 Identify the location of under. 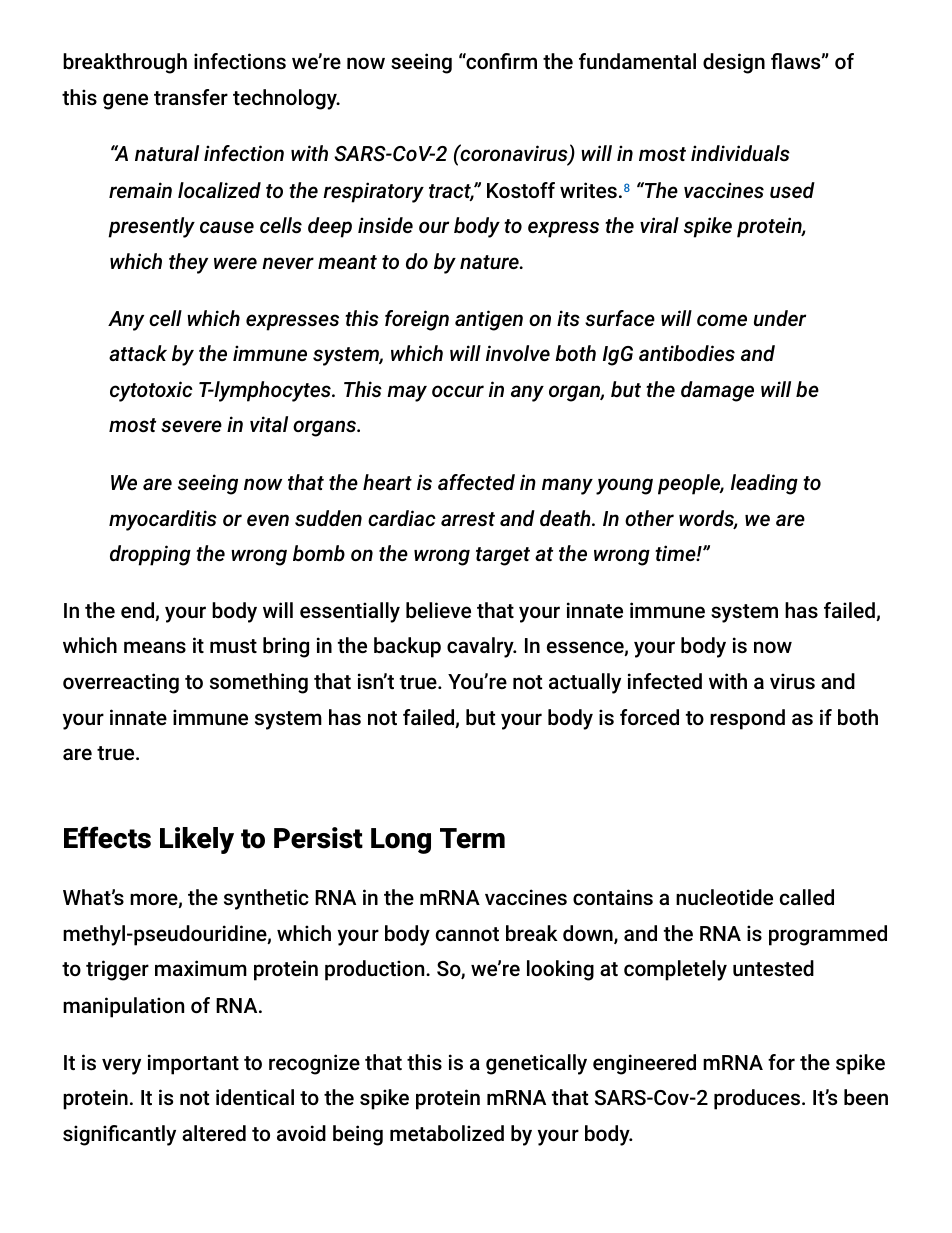
(780, 318).
